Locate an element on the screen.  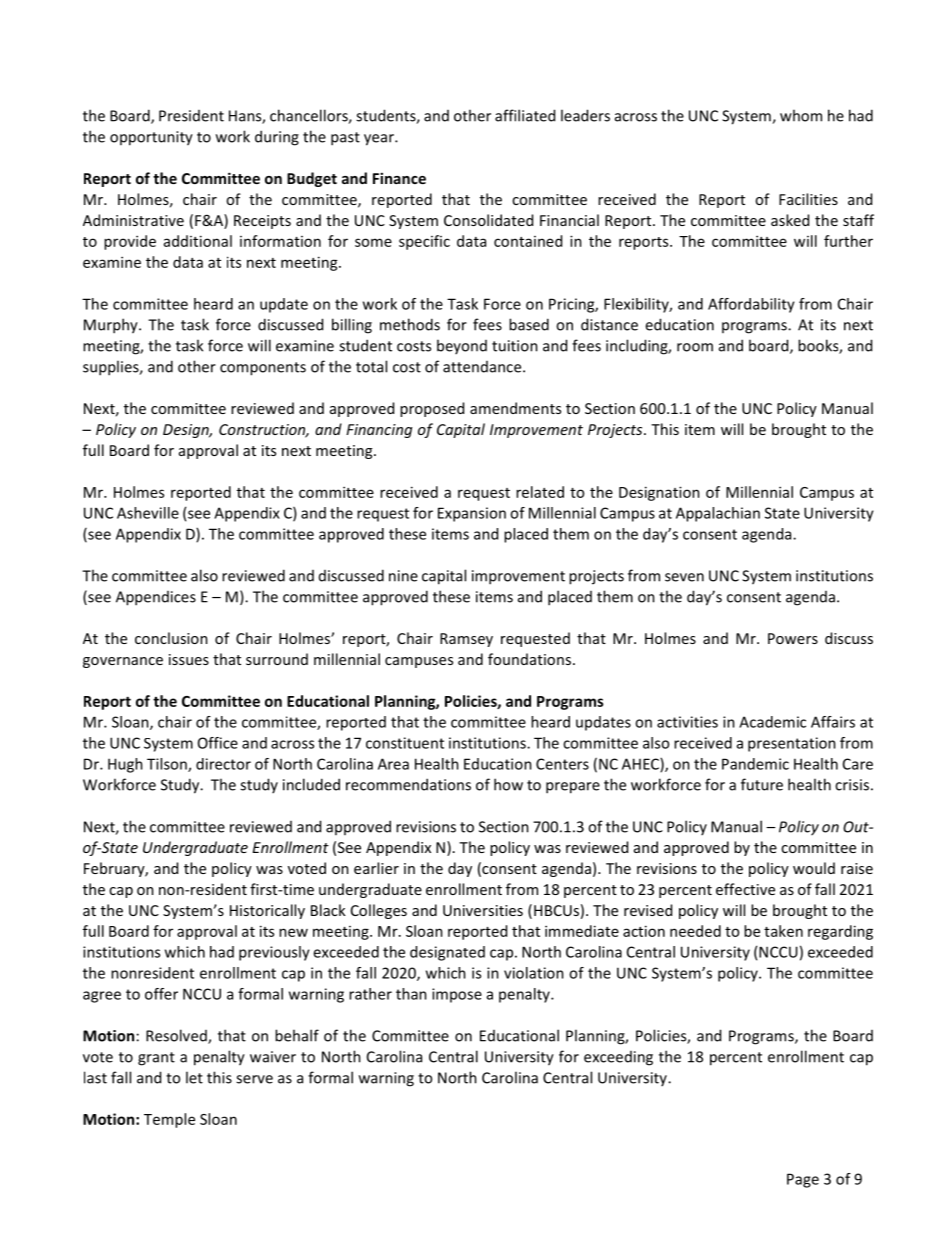
affiliated is located at coordinates (525, 115).
